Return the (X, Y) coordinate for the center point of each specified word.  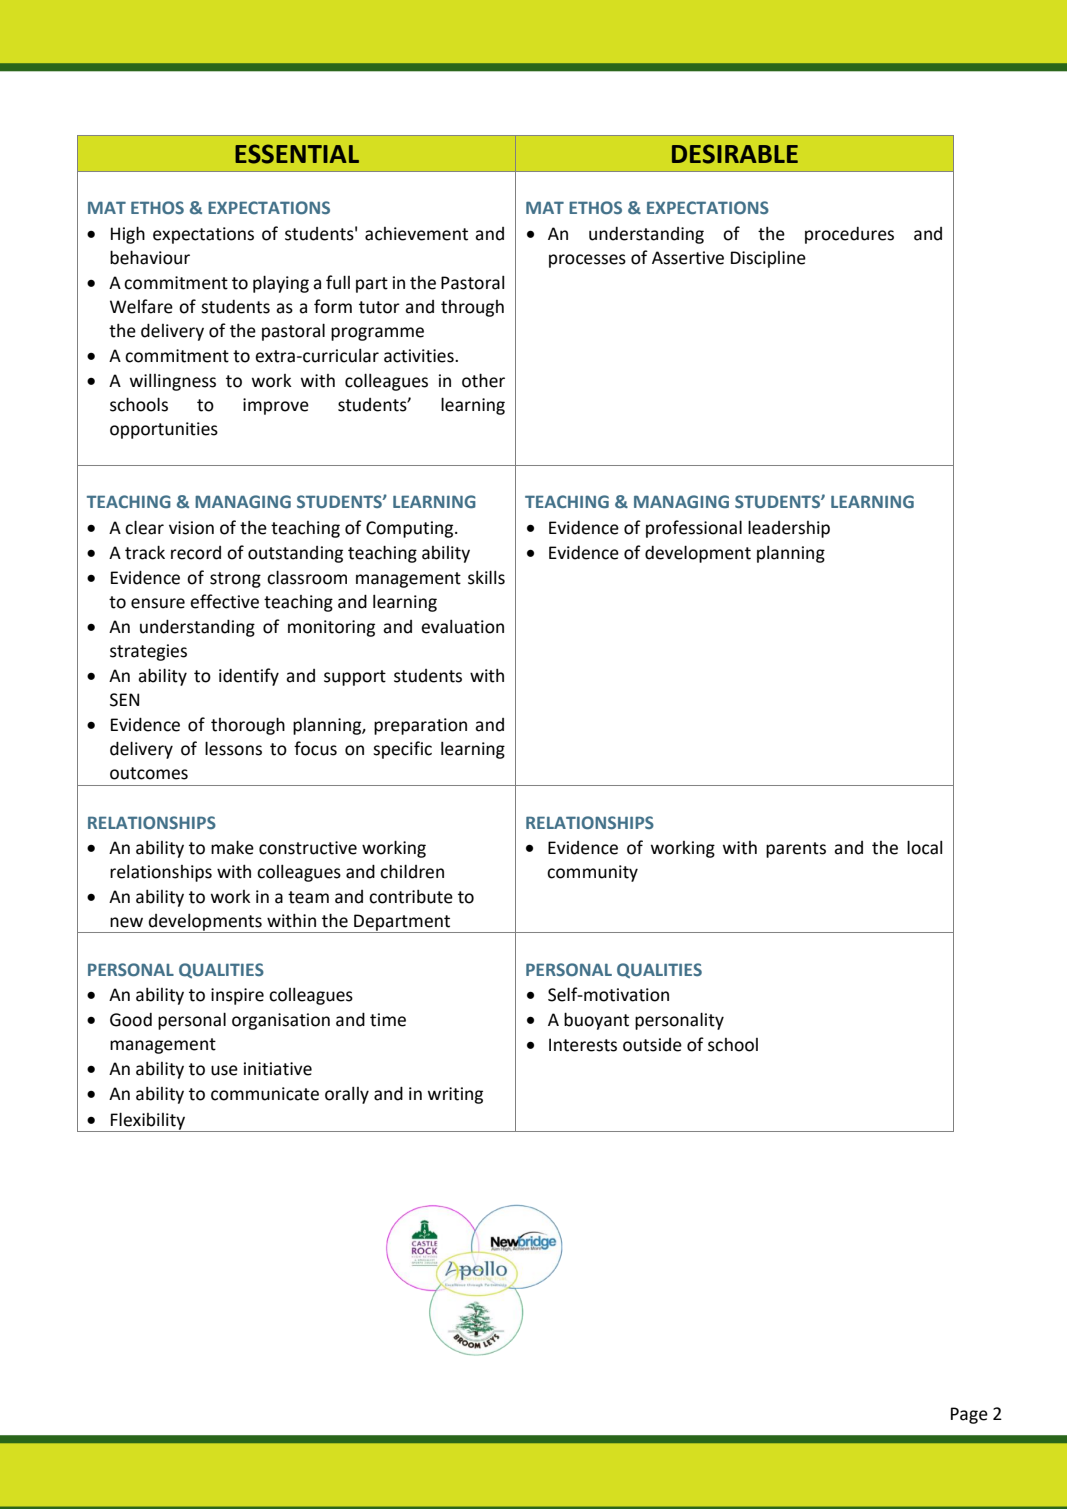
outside (652, 1045)
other (483, 380)
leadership (789, 529)
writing (455, 1095)
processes (587, 261)
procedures (849, 235)
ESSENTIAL (297, 154)
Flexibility (148, 1122)
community (592, 873)
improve (276, 406)
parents (796, 850)
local (924, 847)
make (232, 847)
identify (249, 677)
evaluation (462, 627)
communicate (265, 1094)
